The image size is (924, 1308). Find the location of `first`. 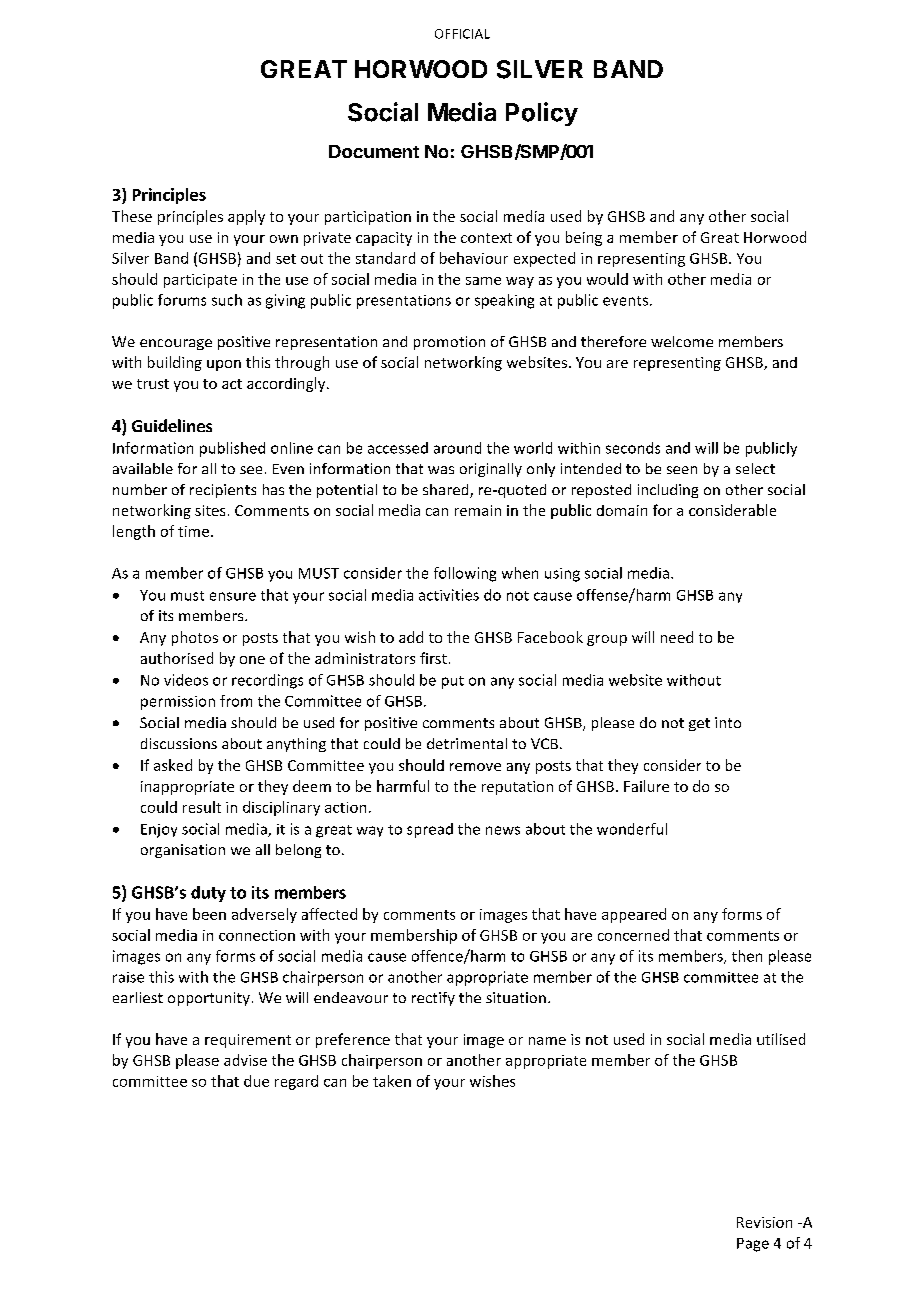

first is located at coordinates (433, 658).
